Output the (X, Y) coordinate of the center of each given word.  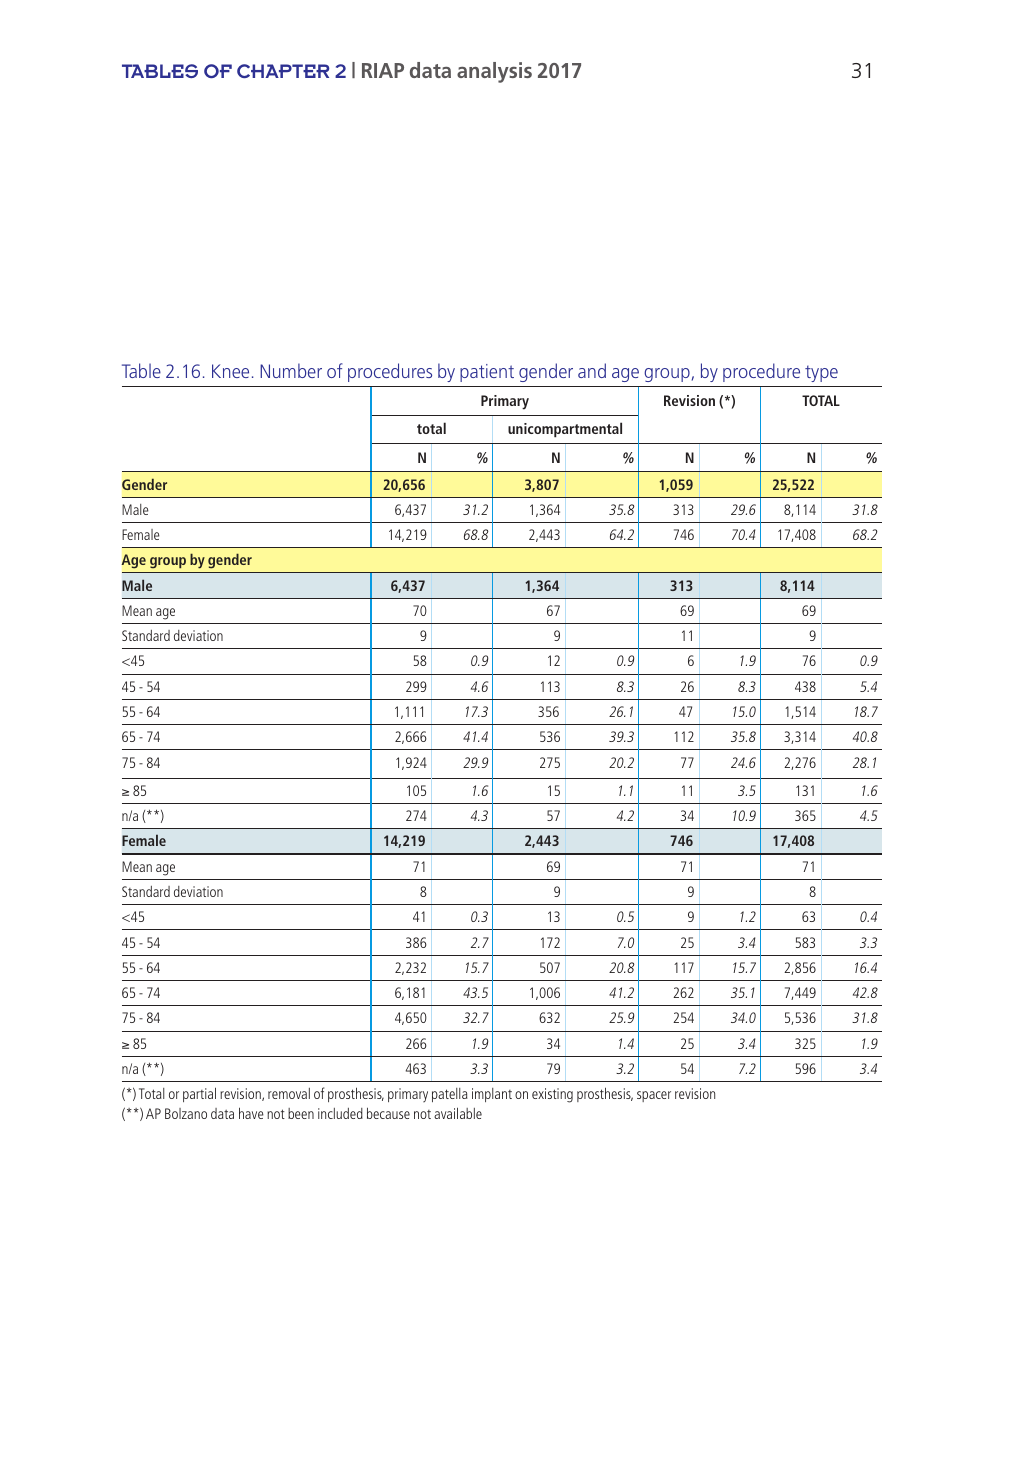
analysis (494, 72)
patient (487, 373)
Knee (230, 371)
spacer (654, 1096)
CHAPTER (283, 71)
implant (492, 1095)
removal (289, 1093)
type (821, 373)
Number (291, 370)
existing (552, 1095)
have (251, 1113)
